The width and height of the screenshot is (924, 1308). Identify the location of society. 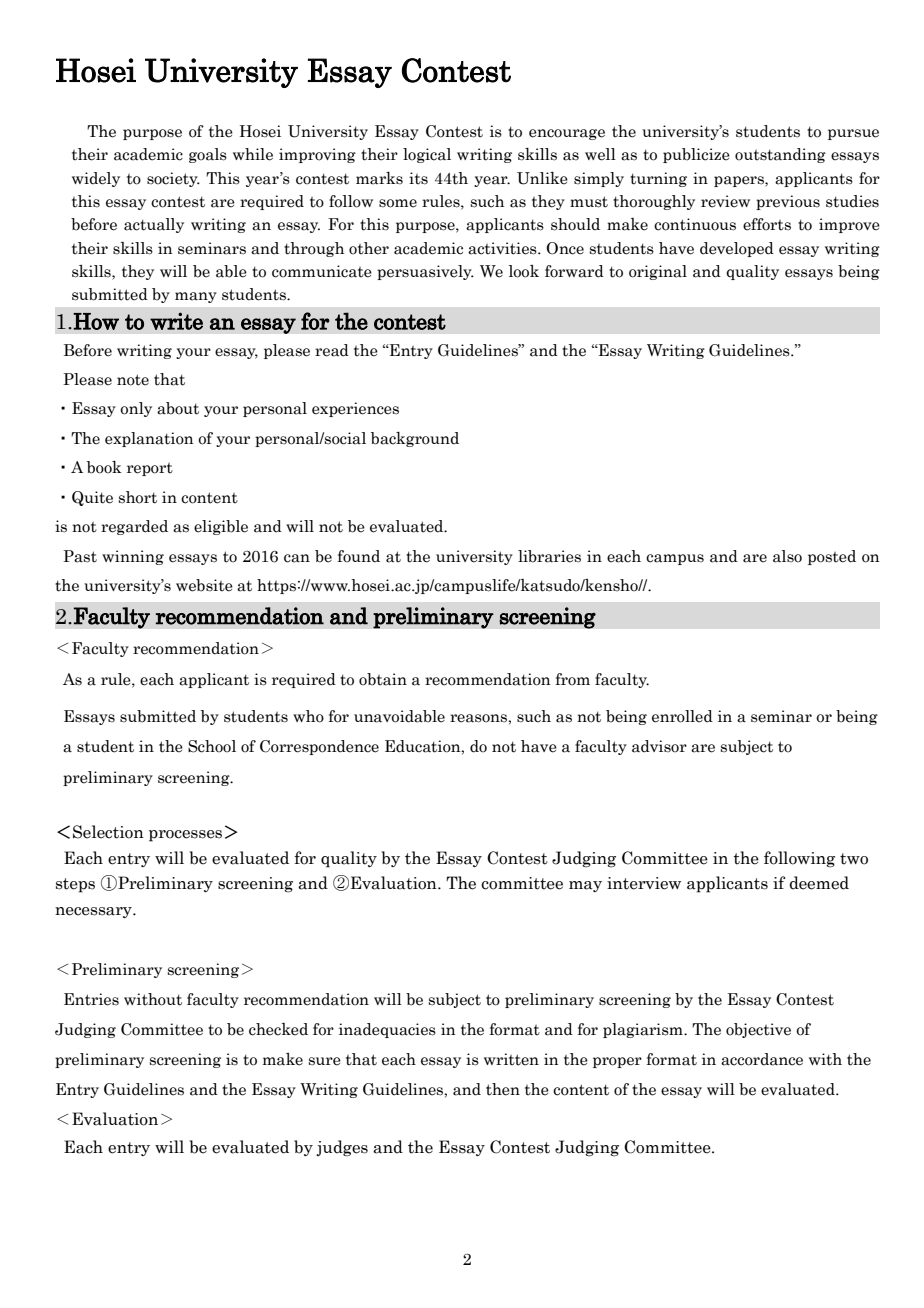
(173, 179).
